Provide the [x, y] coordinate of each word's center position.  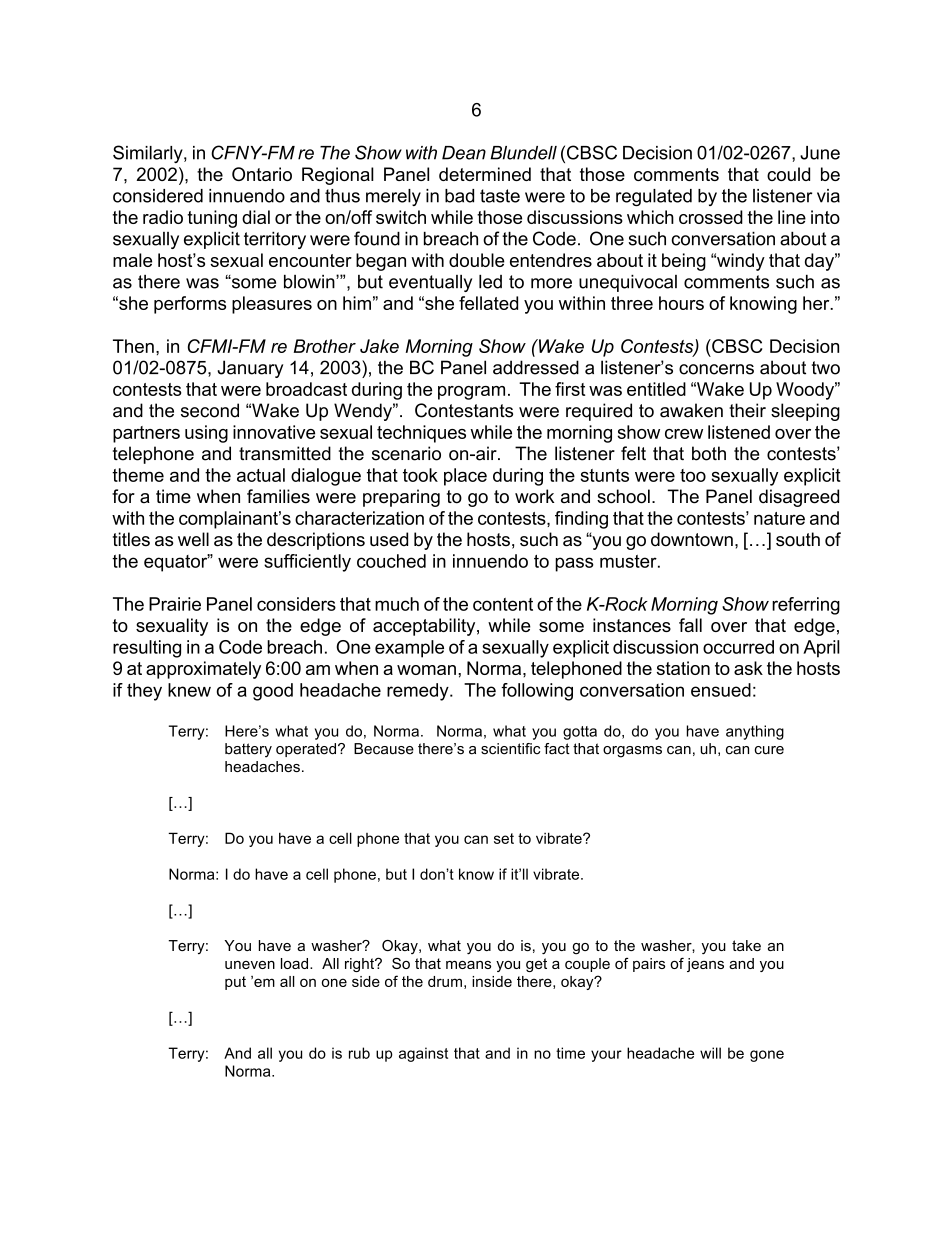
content [503, 604]
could [788, 174]
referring [806, 606]
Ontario [262, 174]
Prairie [175, 604]
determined [485, 174]
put [235, 983]
